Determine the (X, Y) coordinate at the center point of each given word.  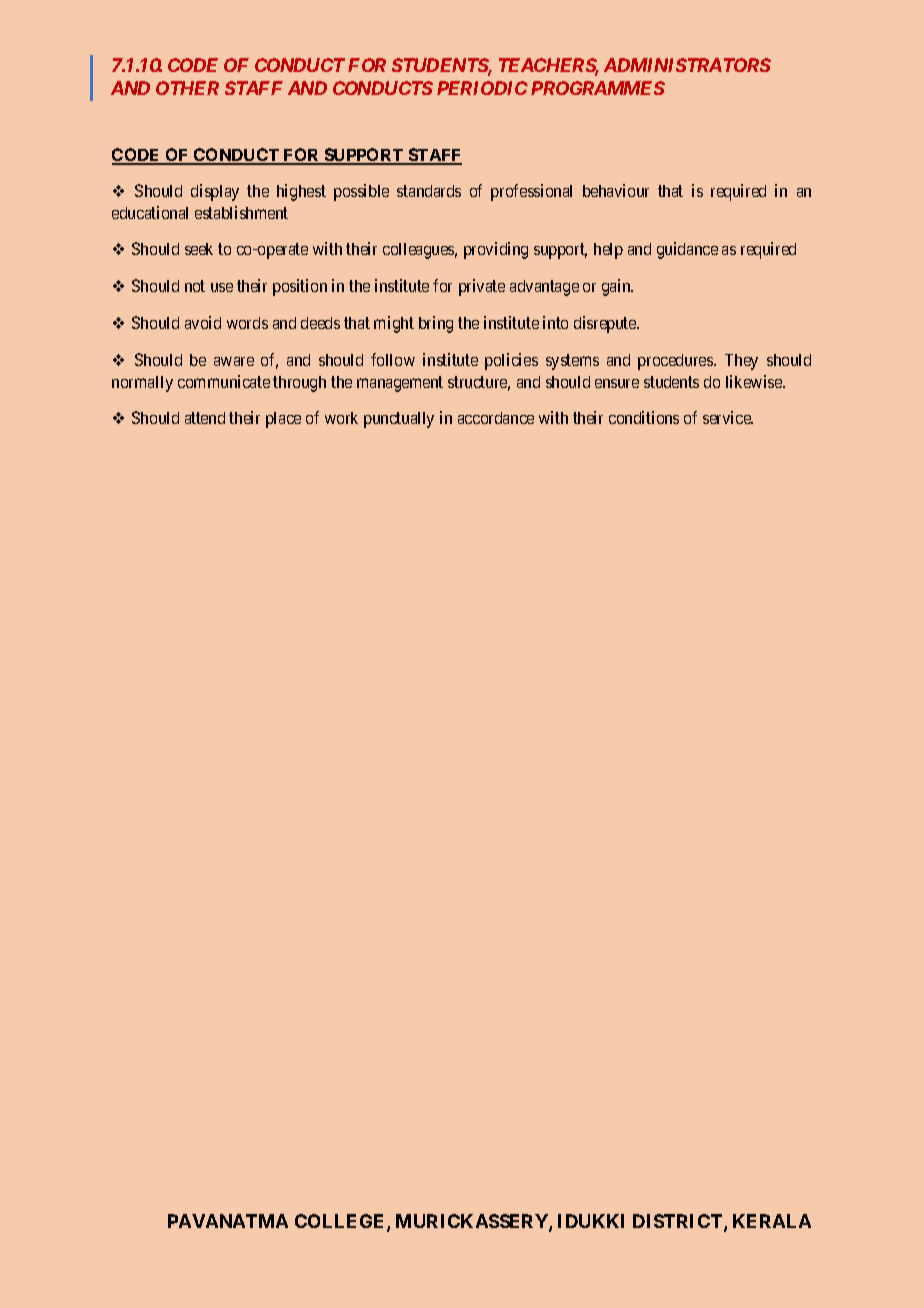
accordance (496, 418)
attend (205, 418)
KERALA (772, 1221)
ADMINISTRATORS (687, 65)
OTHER (187, 88)
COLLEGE (341, 1222)
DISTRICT (679, 1222)
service (728, 417)
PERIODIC (482, 88)
